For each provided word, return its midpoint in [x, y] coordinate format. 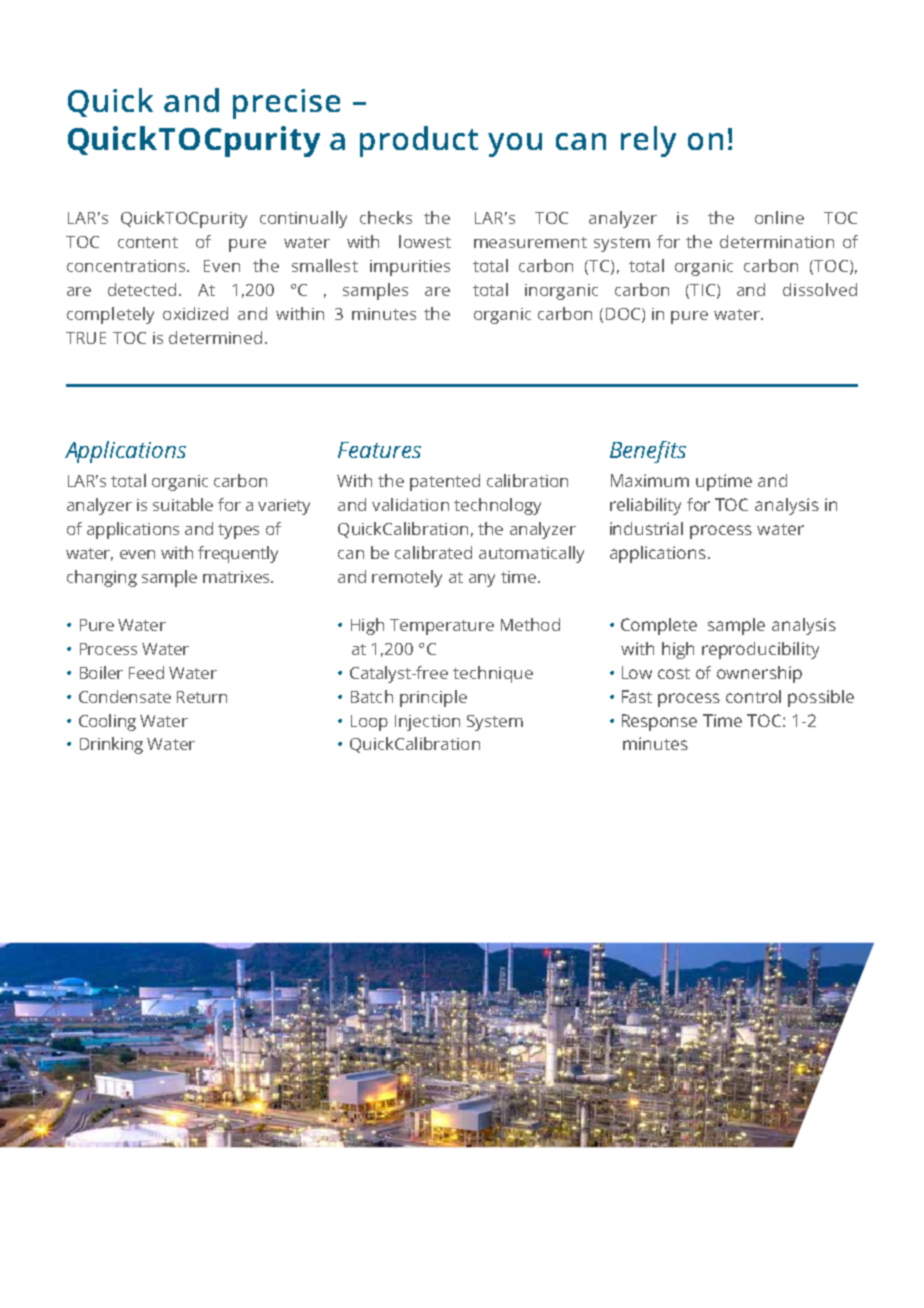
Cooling [107, 722]
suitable [183, 504]
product [419, 141]
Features [379, 450]
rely [648, 141]
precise [286, 104]
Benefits [648, 452]
